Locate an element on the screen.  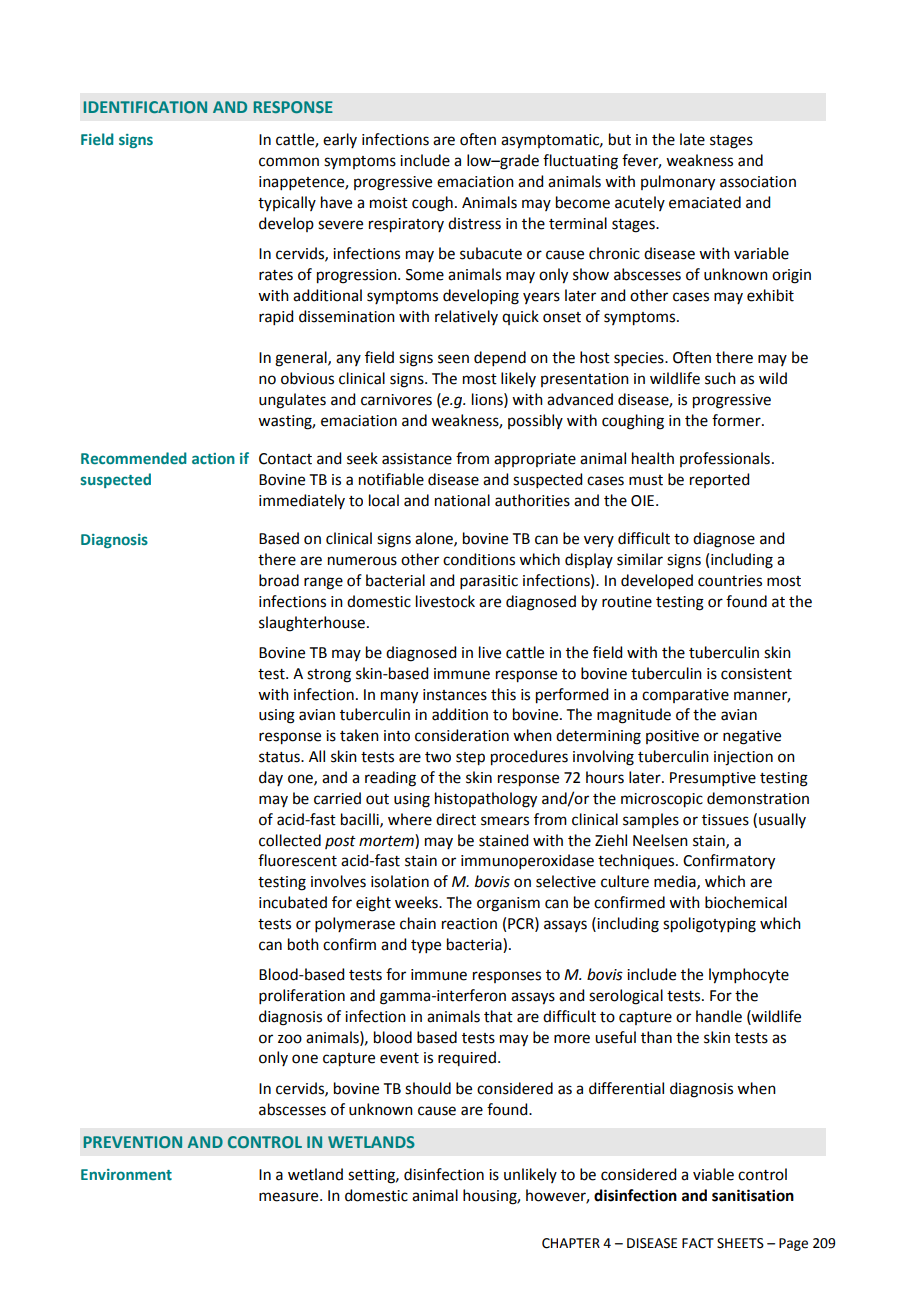
comparative is located at coordinates (685, 696).
